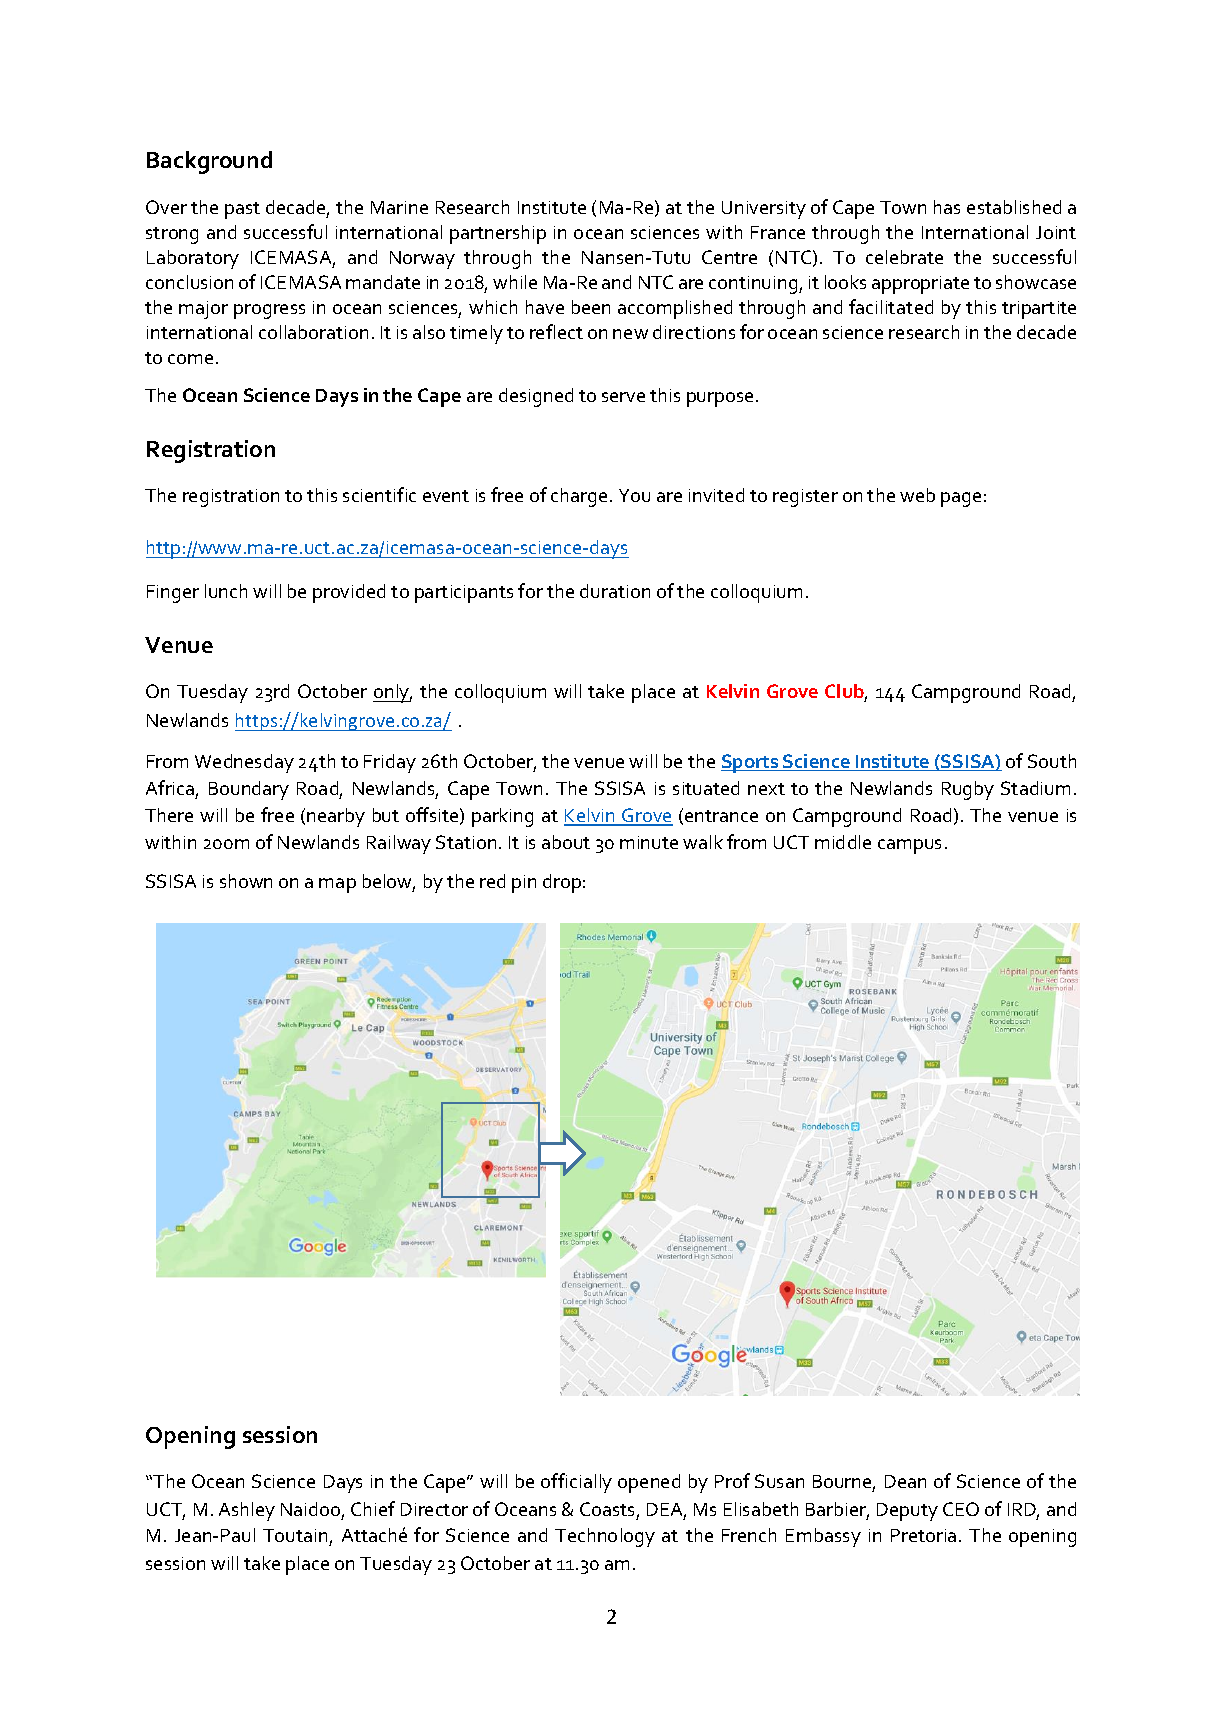 The image size is (1224, 1731). I want to click on partnership, so click(498, 234).
